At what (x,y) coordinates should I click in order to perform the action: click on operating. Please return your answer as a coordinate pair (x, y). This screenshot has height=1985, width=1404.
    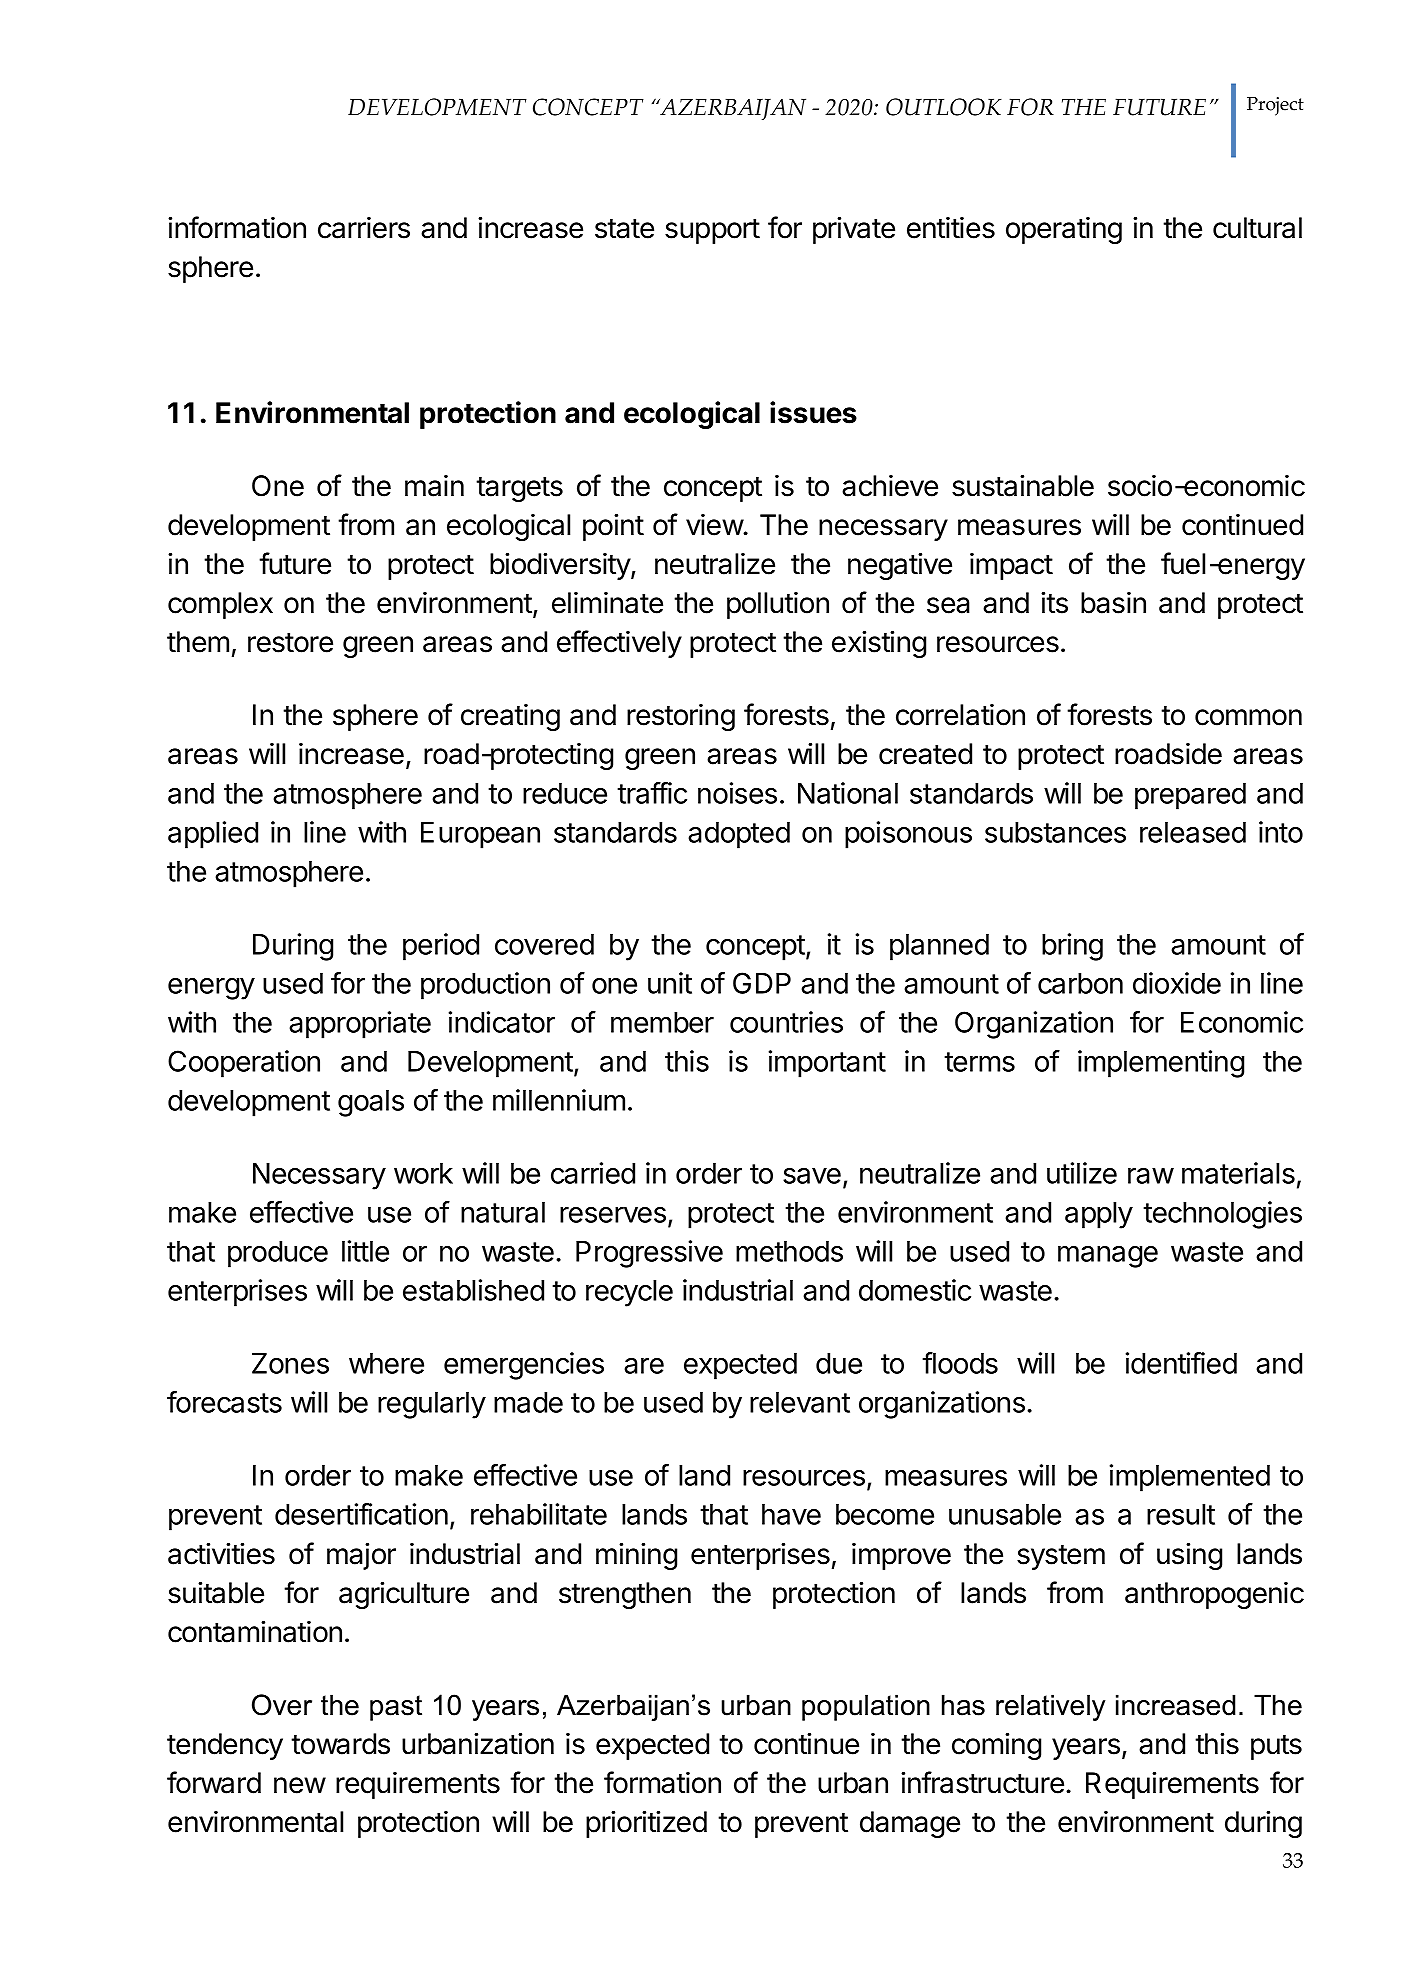
    Looking at the image, I should click on (1064, 230).
